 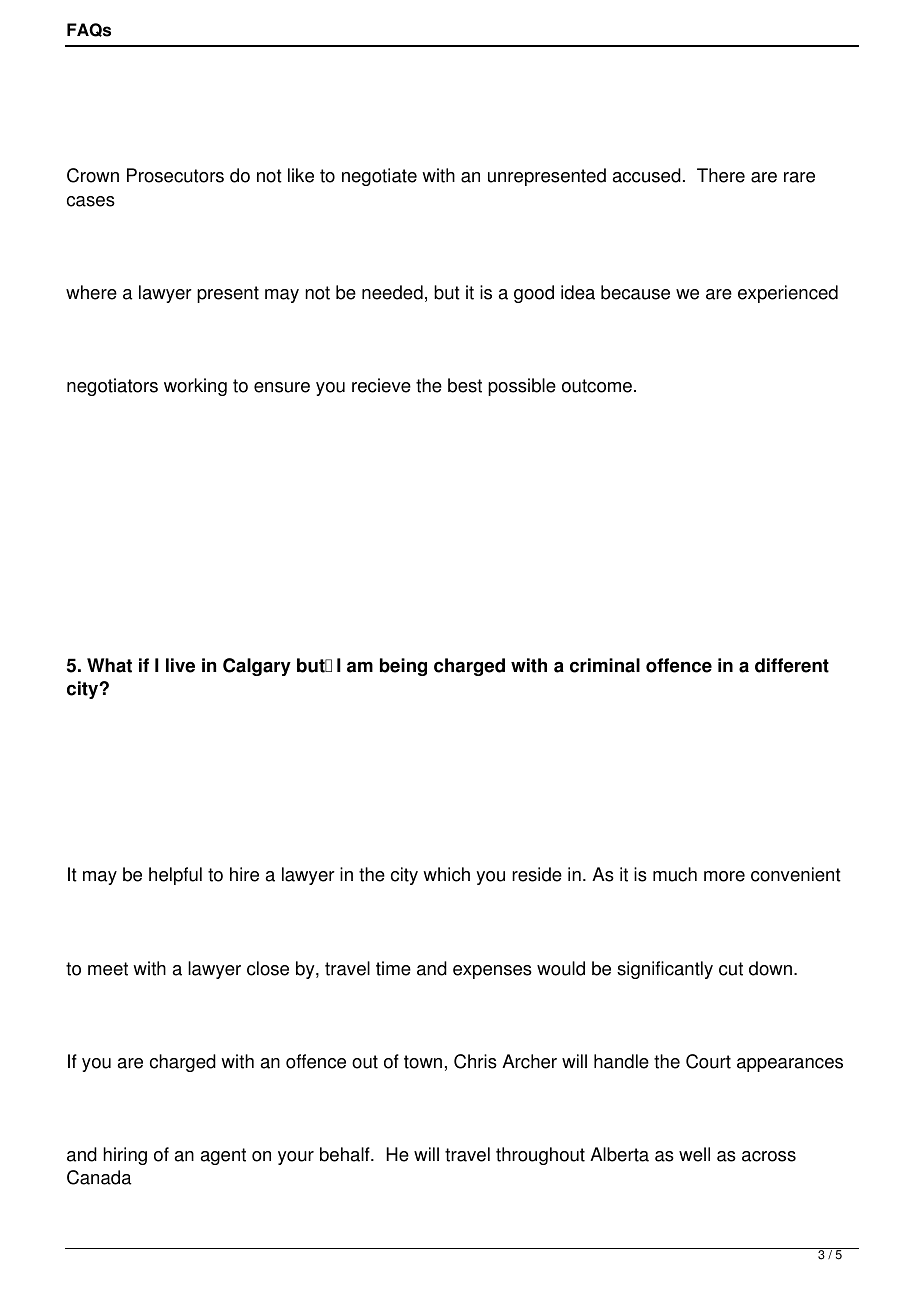 I want to click on working, so click(x=195, y=387).
